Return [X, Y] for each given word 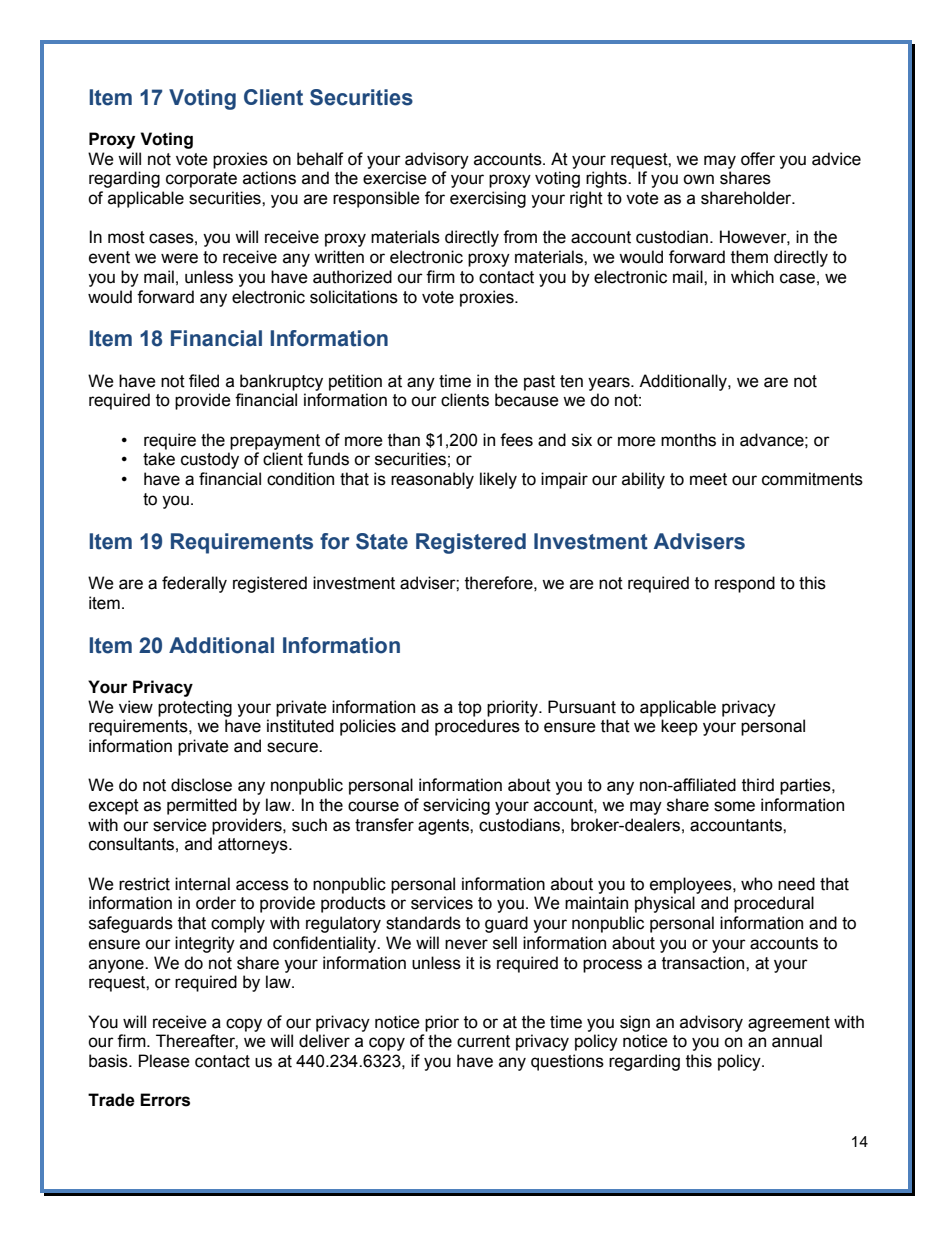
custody [210, 460]
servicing [456, 806]
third [758, 785]
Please [164, 1061]
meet [708, 479]
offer [758, 159]
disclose [201, 785]
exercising [488, 199]
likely [498, 480]
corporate [201, 180]
